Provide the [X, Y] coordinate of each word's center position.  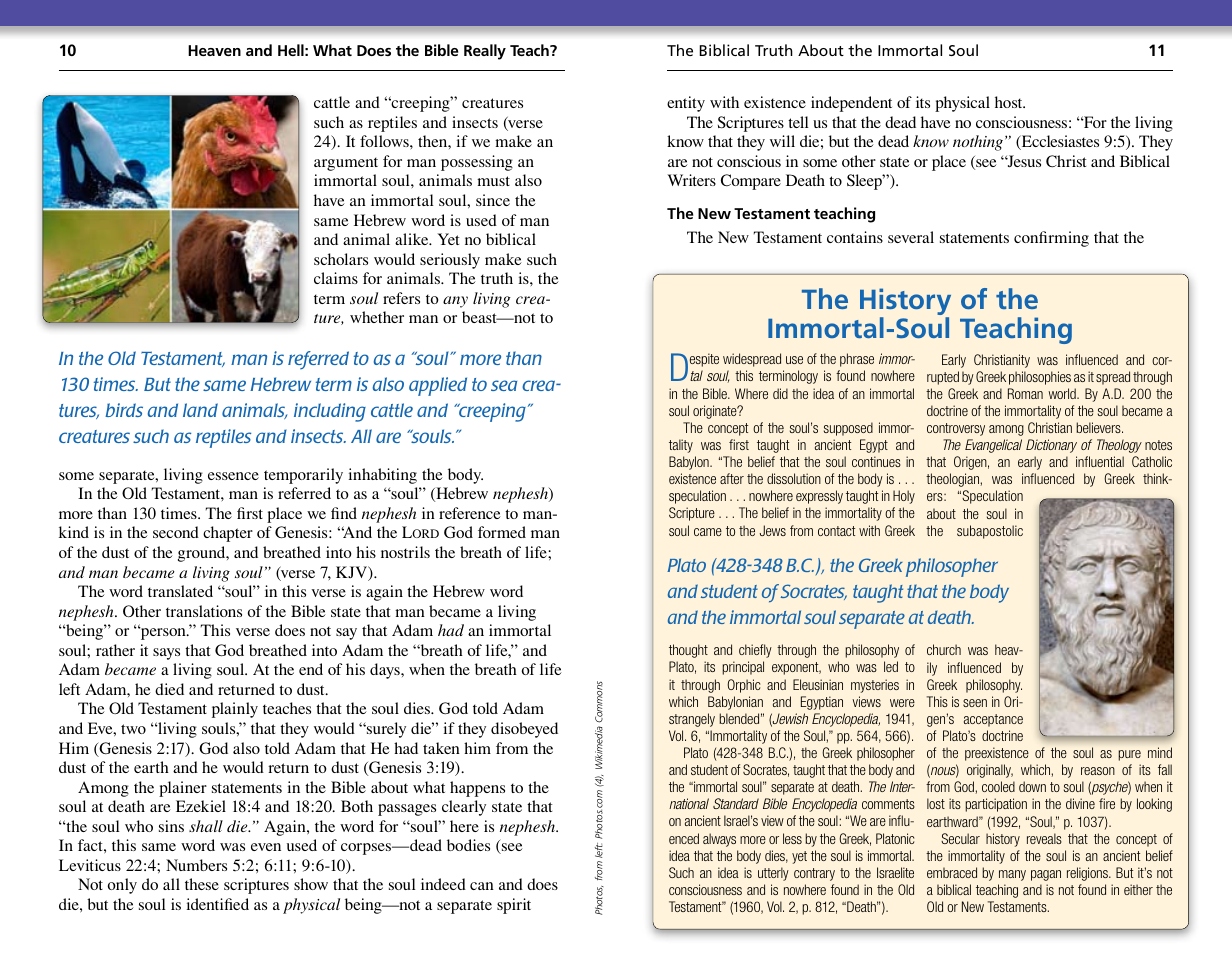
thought [688, 651]
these [202, 884]
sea [504, 385]
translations [204, 611]
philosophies [1040, 378]
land [200, 410]
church [944, 649]
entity [686, 104]
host [1010, 102]
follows [385, 141]
